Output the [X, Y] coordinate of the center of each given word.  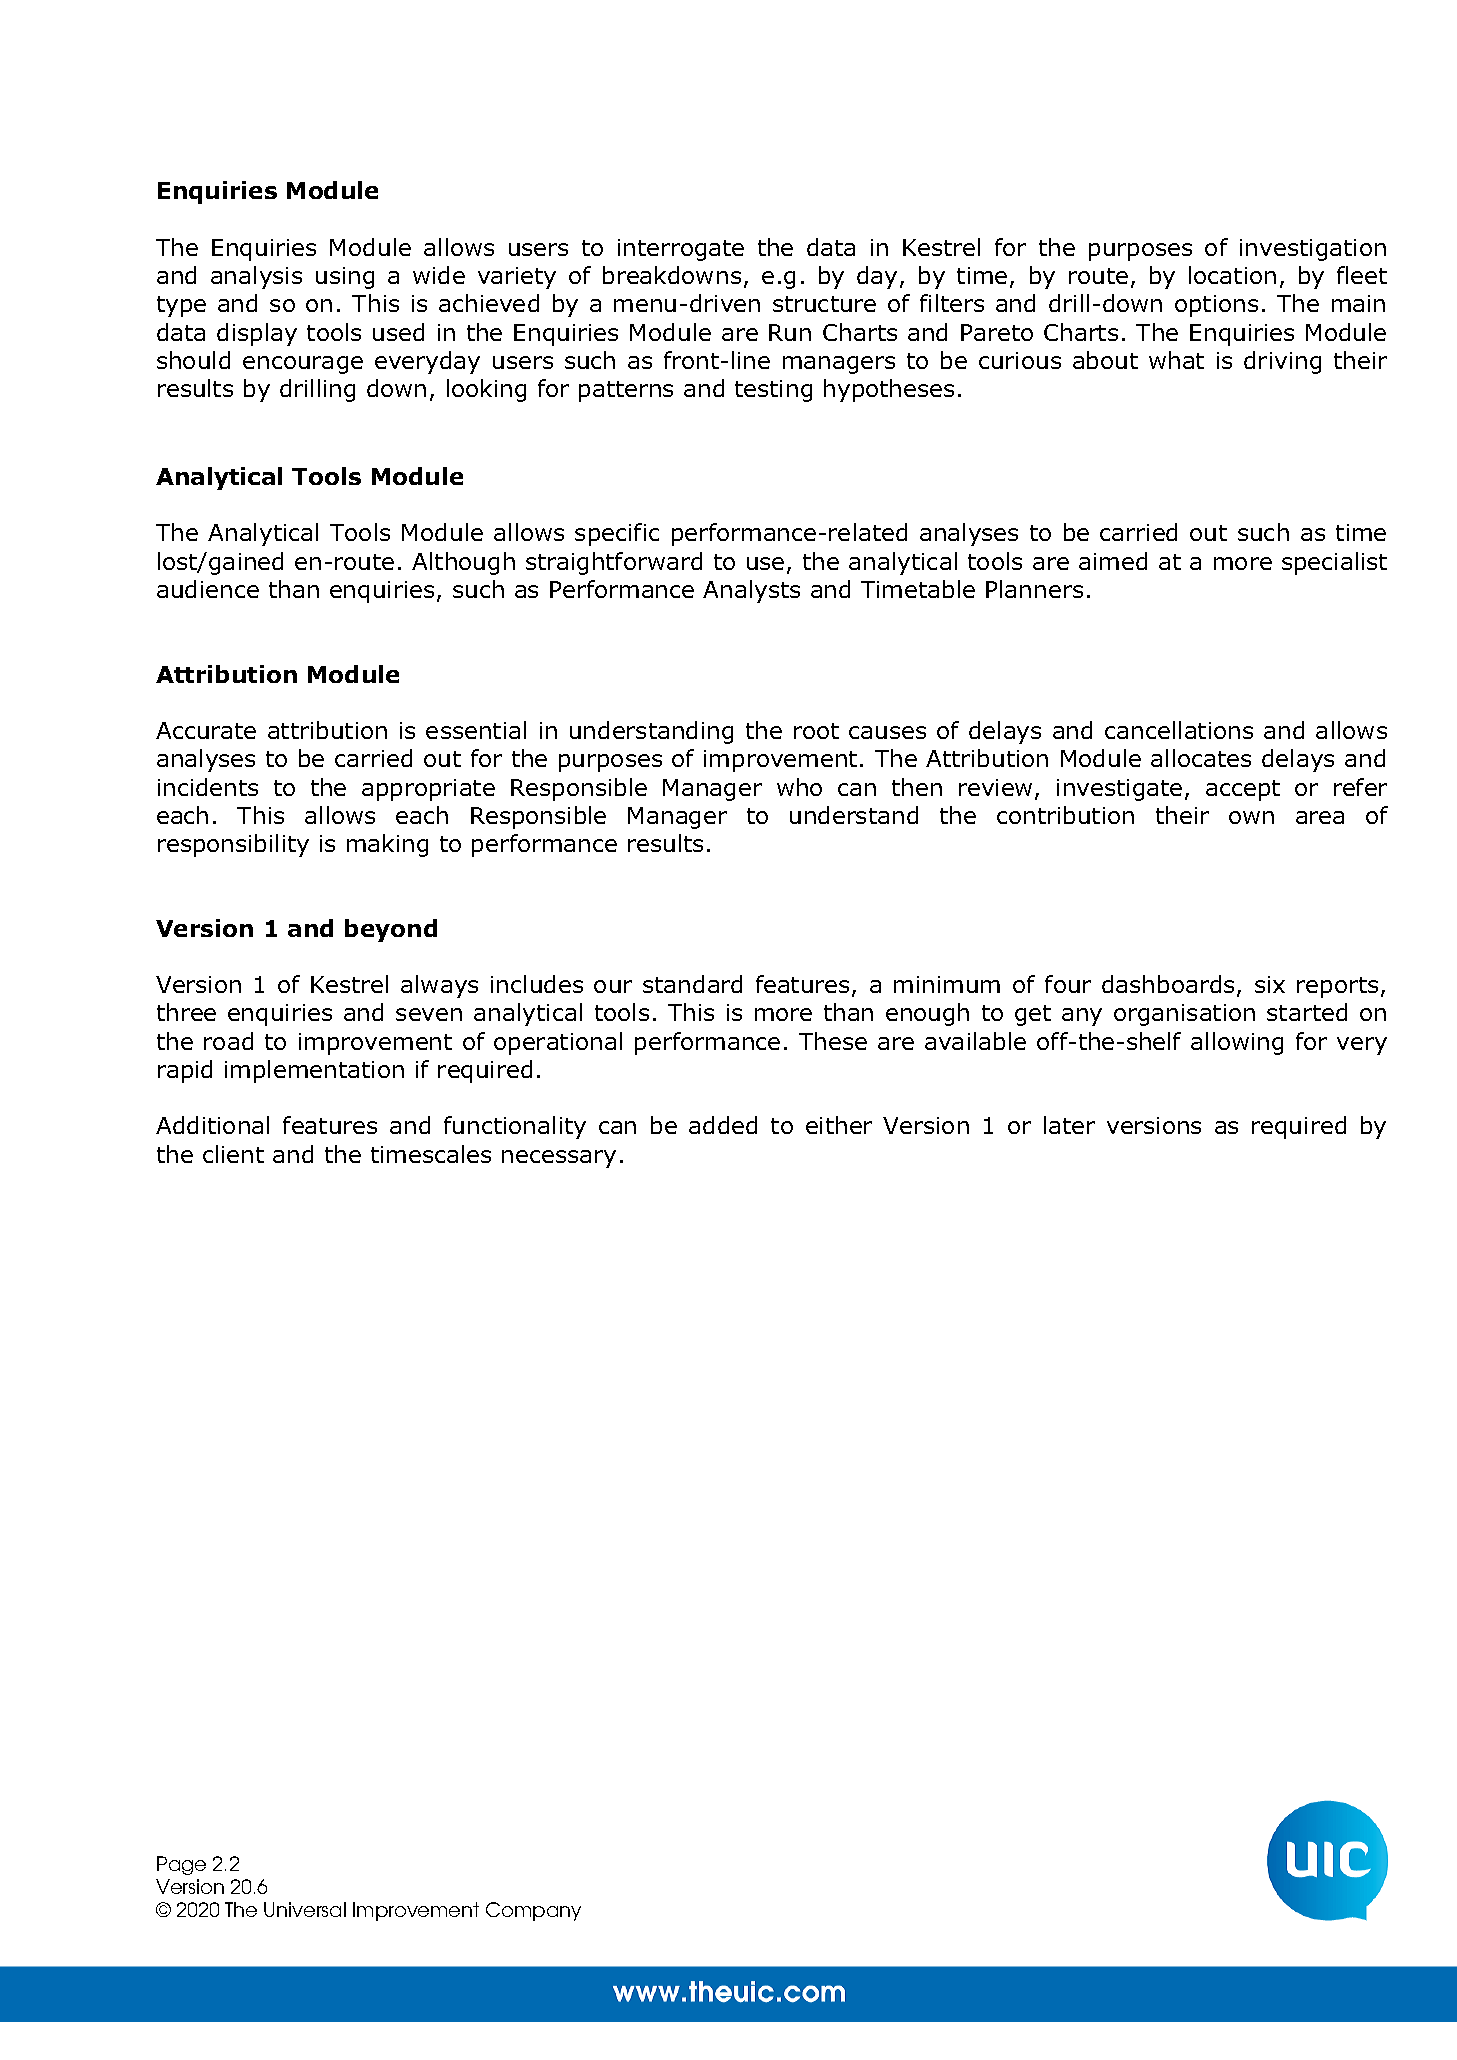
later [1069, 1125]
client [233, 1154]
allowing [1237, 1043]
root [816, 731]
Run [790, 332]
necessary [559, 1159]
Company [533, 1911]
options [1216, 306]
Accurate [206, 730]
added [723, 1125]
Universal [305, 1909]
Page [181, 1865]
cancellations [1179, 730]
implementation [314, 1071]
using [345, 278]
